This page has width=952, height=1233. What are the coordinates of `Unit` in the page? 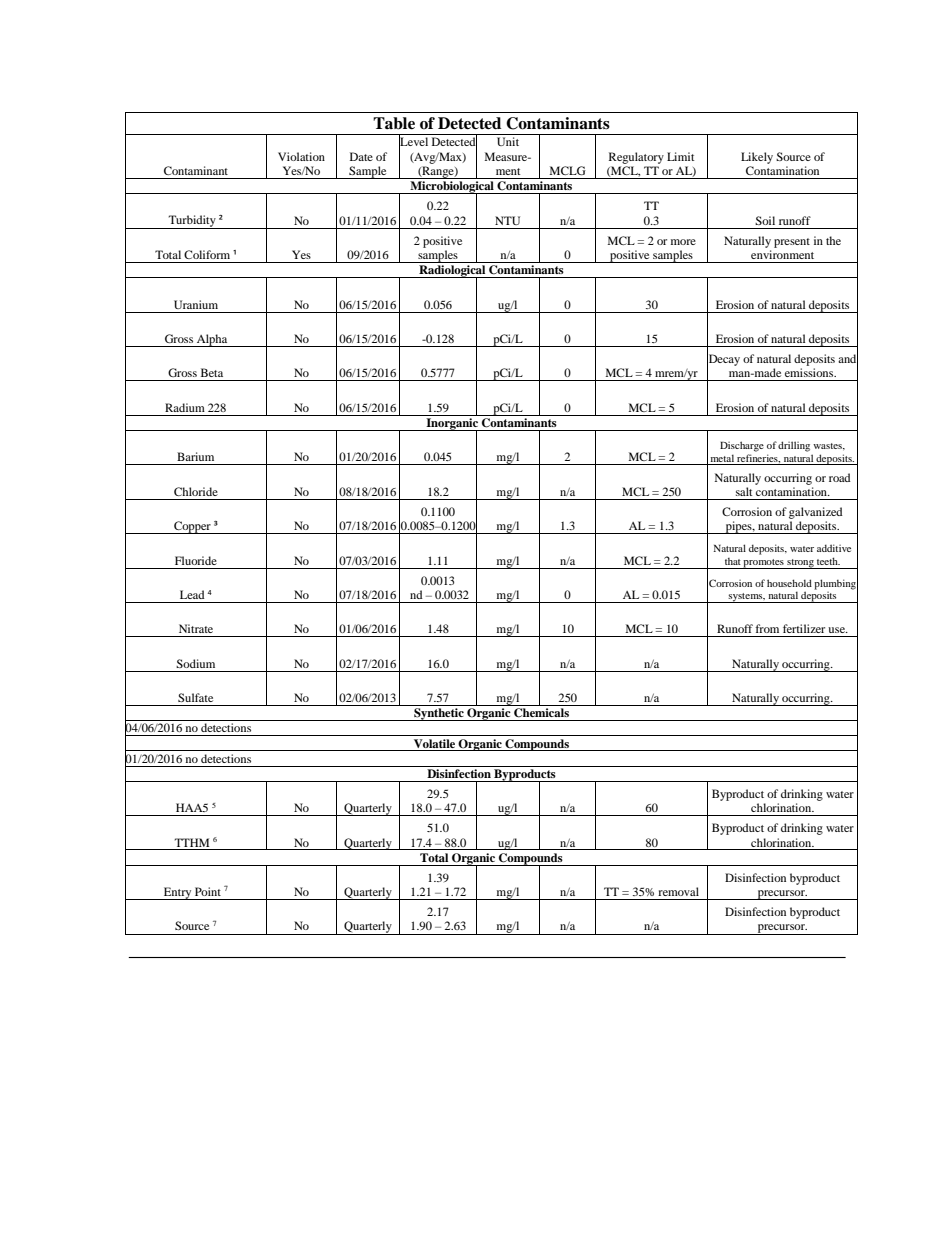 It's located at (508, 141).
